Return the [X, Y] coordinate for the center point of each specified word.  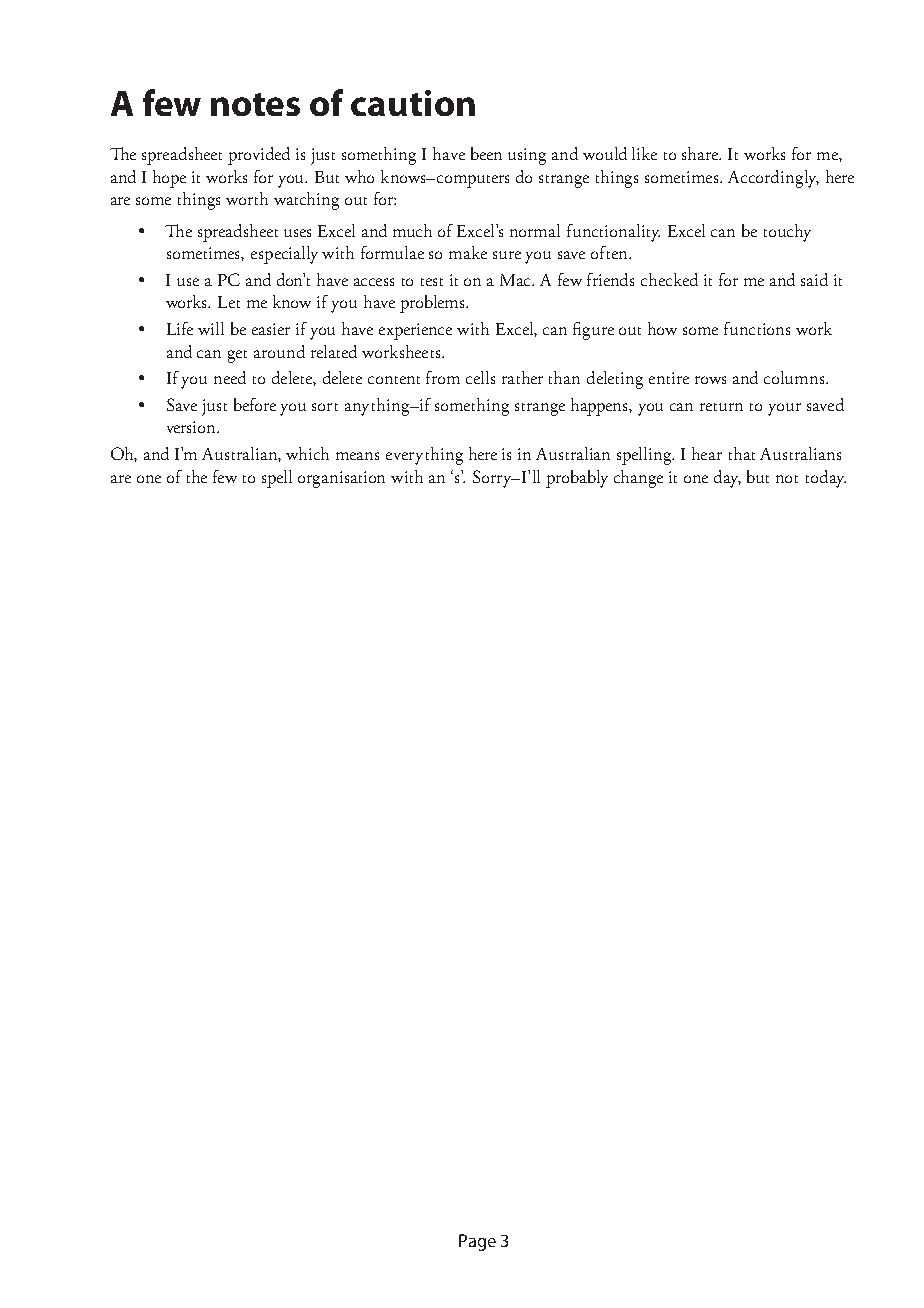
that [742, 453]
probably [577, 479]
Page [477, 1242]
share [701, 153]
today [826, 479]
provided [259, 156]
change [638, 479]
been [486, 153]
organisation [341, 479]
